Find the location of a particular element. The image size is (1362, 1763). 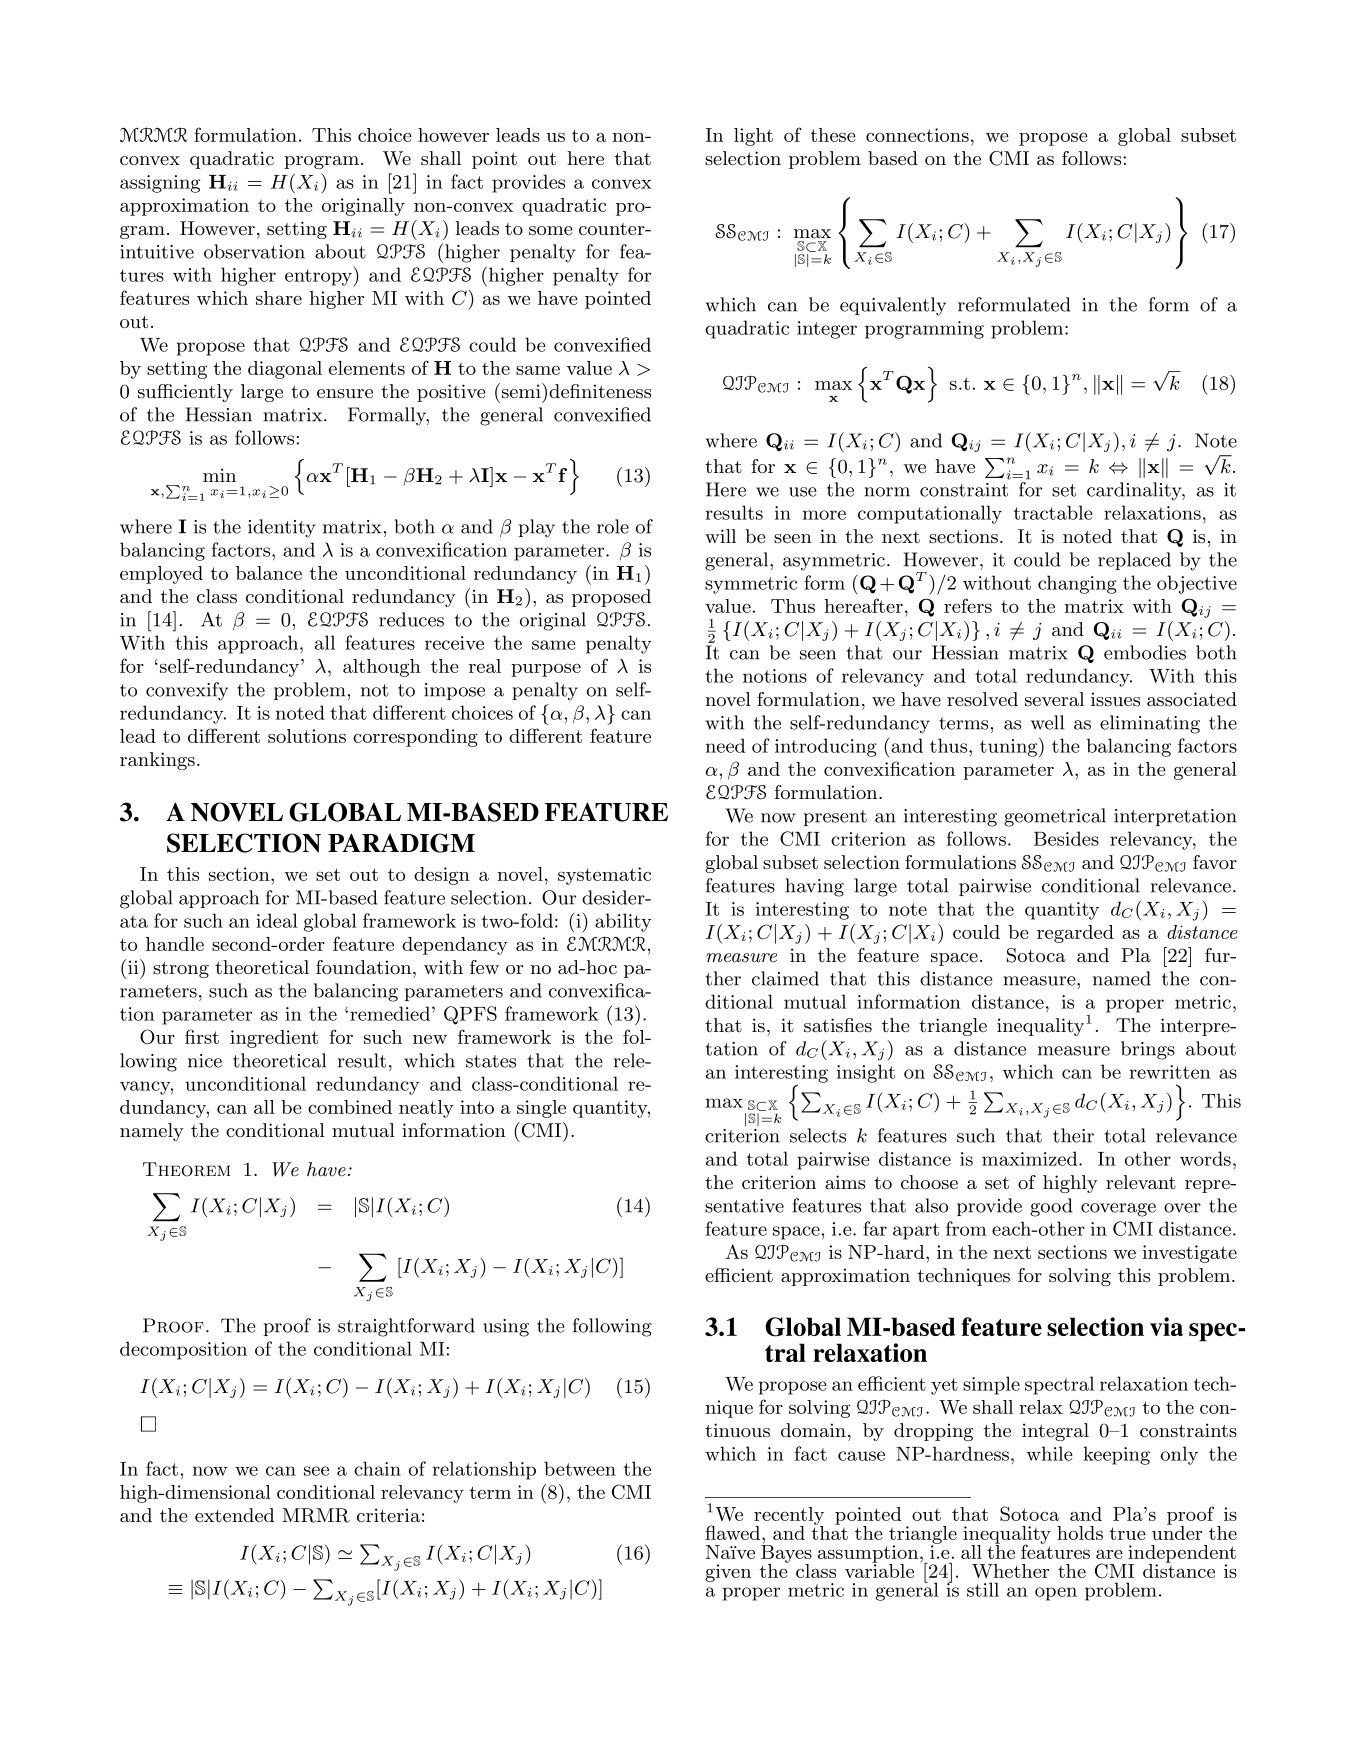

assigning is located at coordinates (160, 184).
